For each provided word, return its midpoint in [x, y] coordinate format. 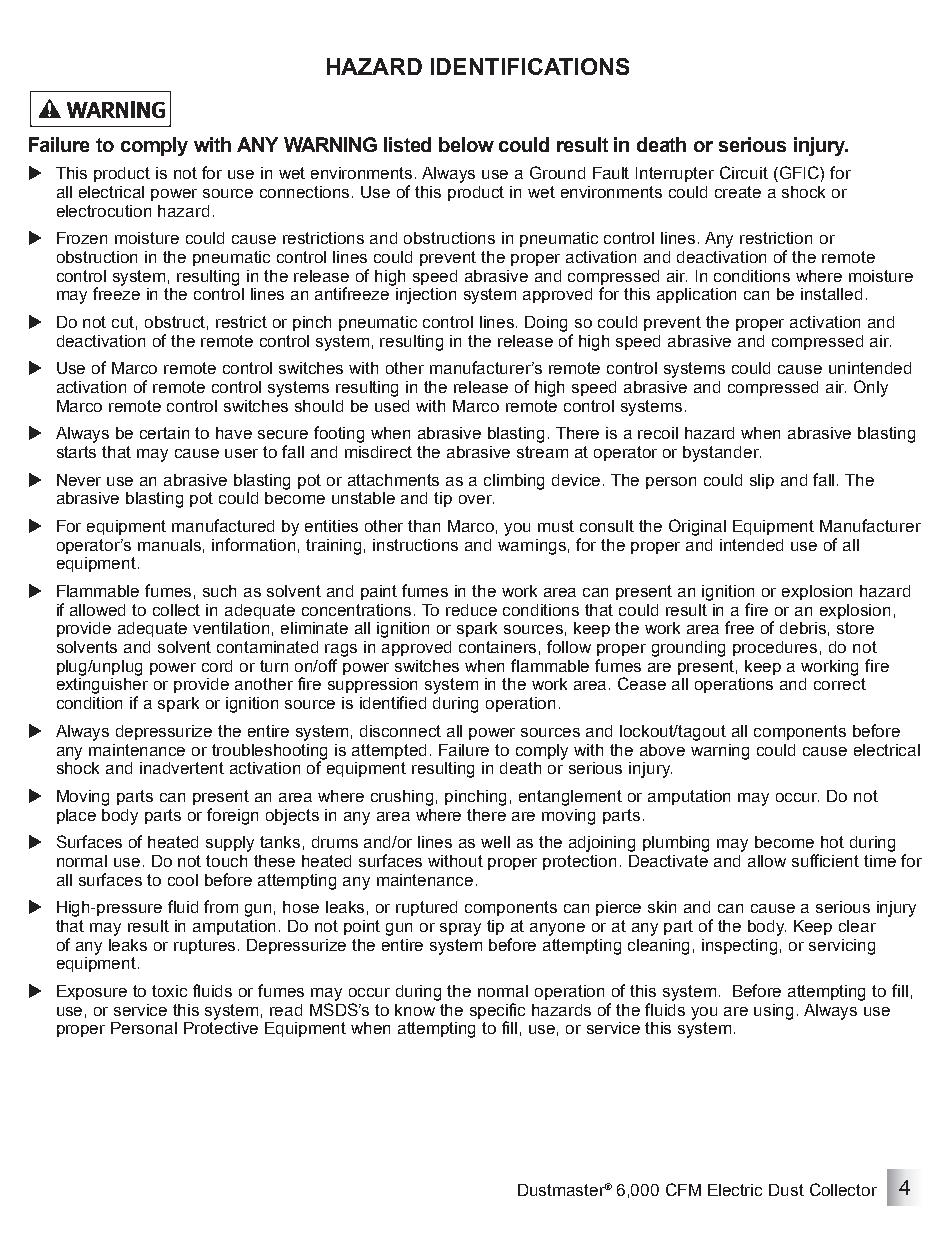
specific [497, 1011]
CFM [683, 1189]
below [466, 144]
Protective [221, 1028]
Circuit [744, 172]
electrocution [104, 211]
